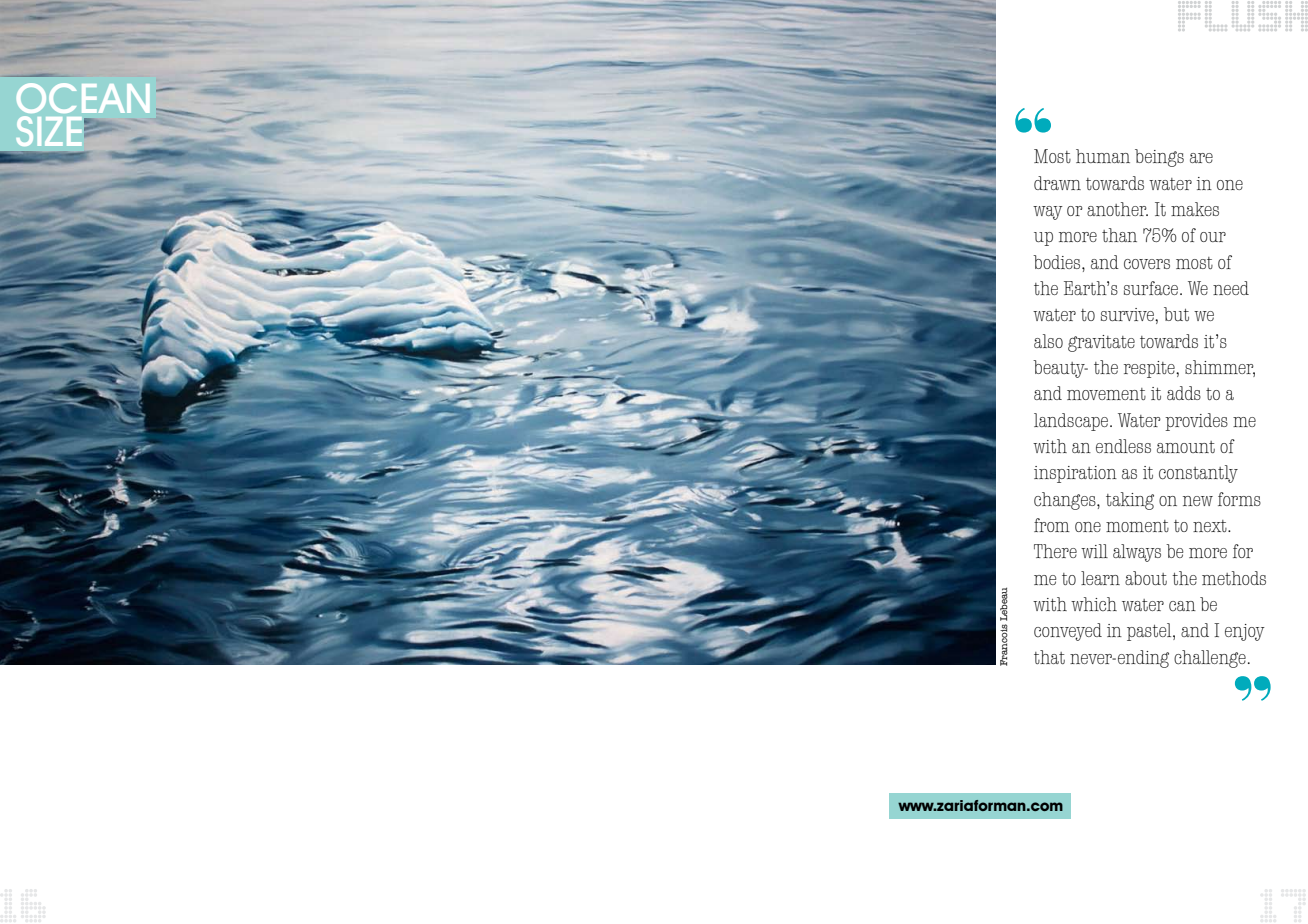 The image size is (1308, 924). What do you see at coordinates (1150, 632) in the screenshot?
I see `pastel` at bounding box center [1150, 632].
